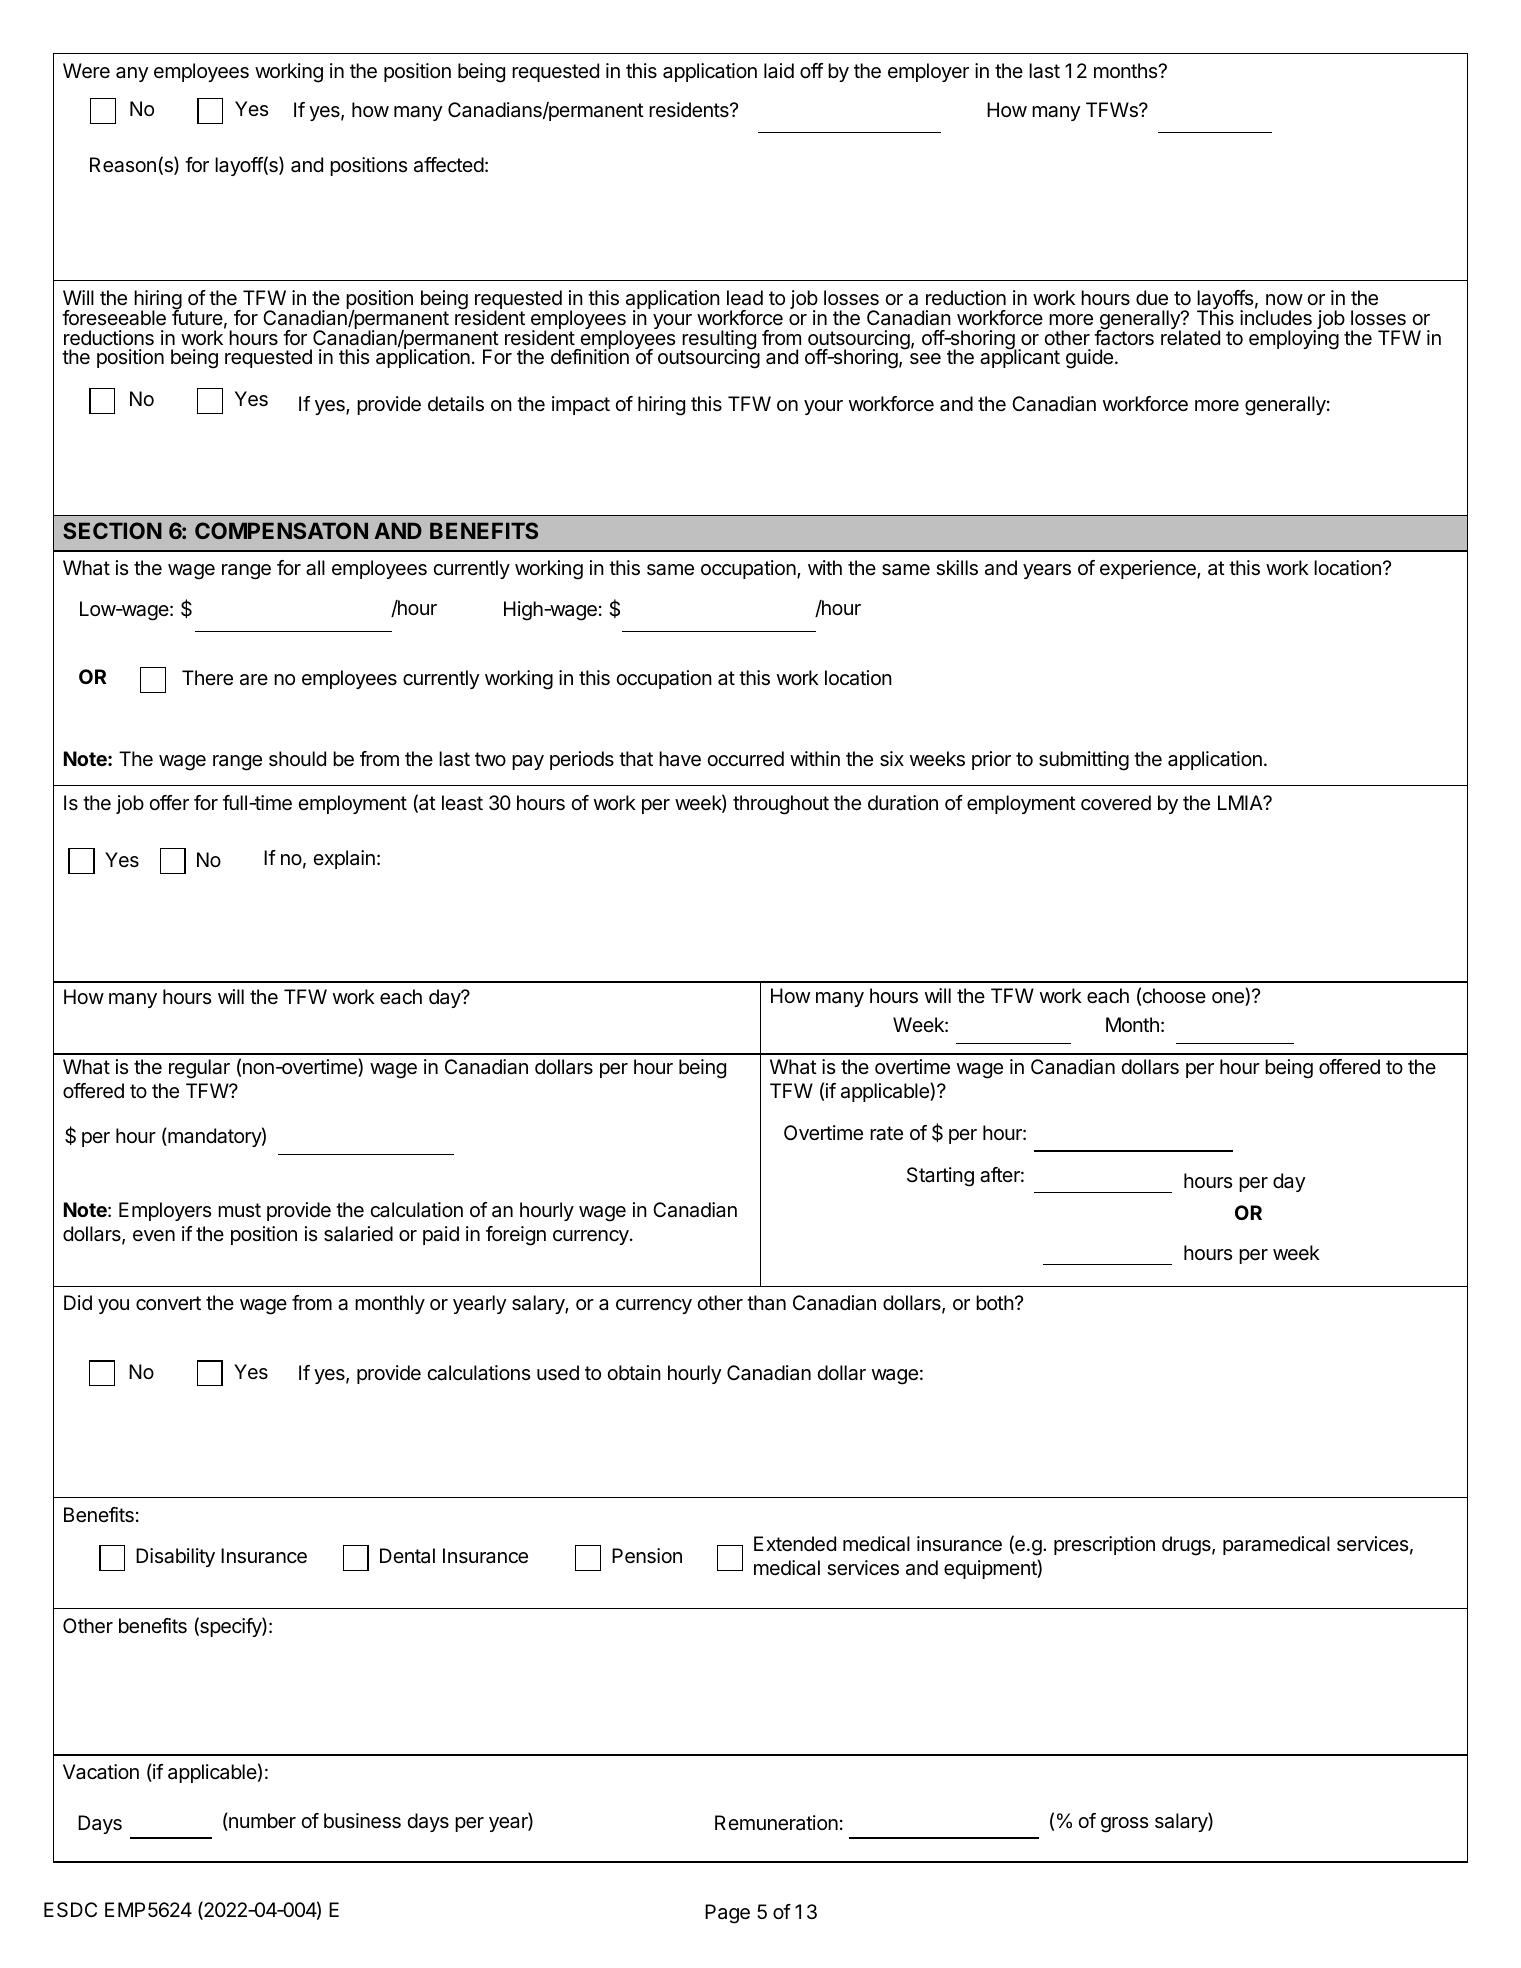 The width and height of the document is (1521, 1968). Describe the element at coordinates (86, 71) in the document. I see `Were` at that location.
